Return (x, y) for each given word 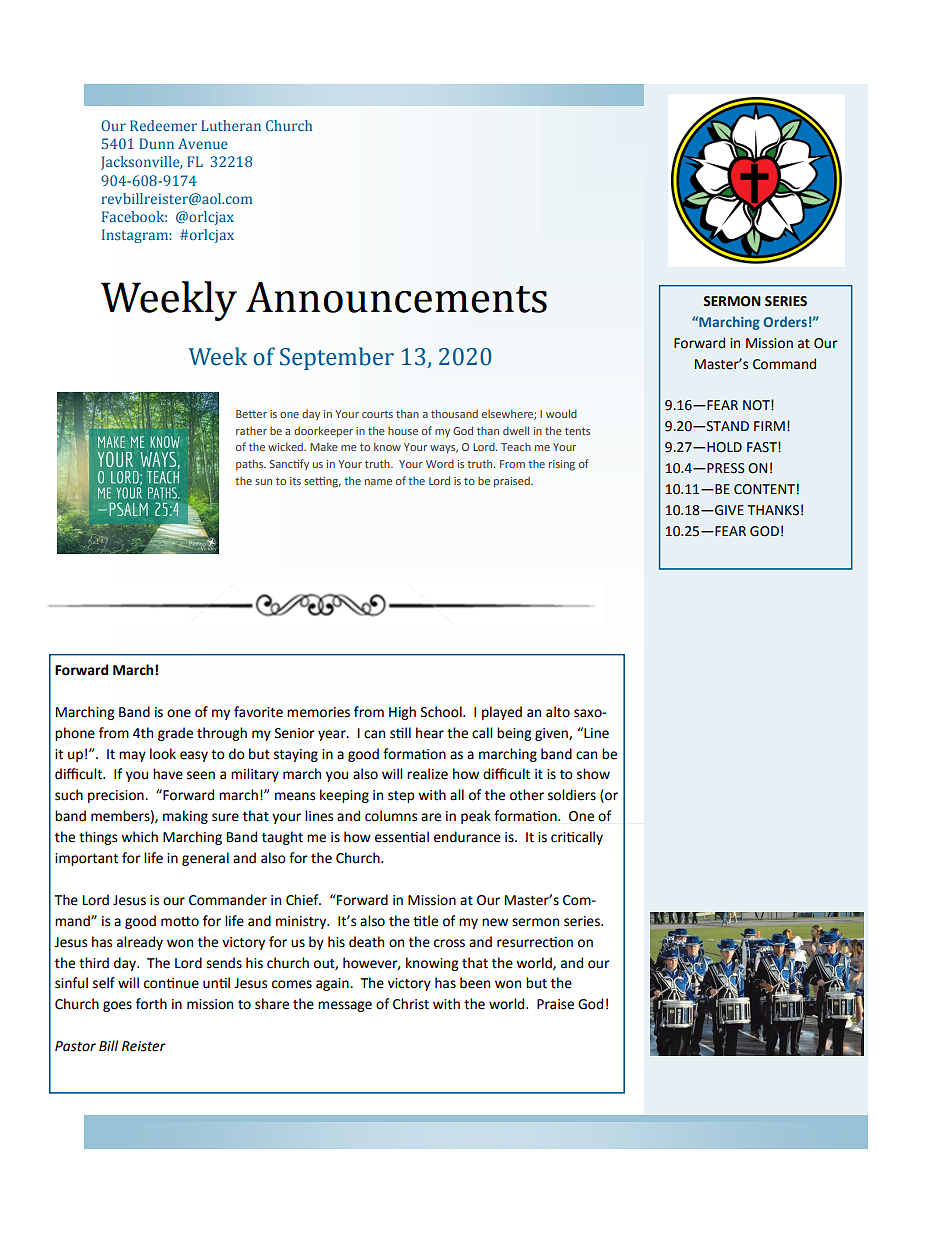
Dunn (156, 143)
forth (151, 1004)
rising (562, 465)
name (378, 482)
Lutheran (231, 125)
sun (263, 482)
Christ (411, 1004)
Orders (785, 321)
